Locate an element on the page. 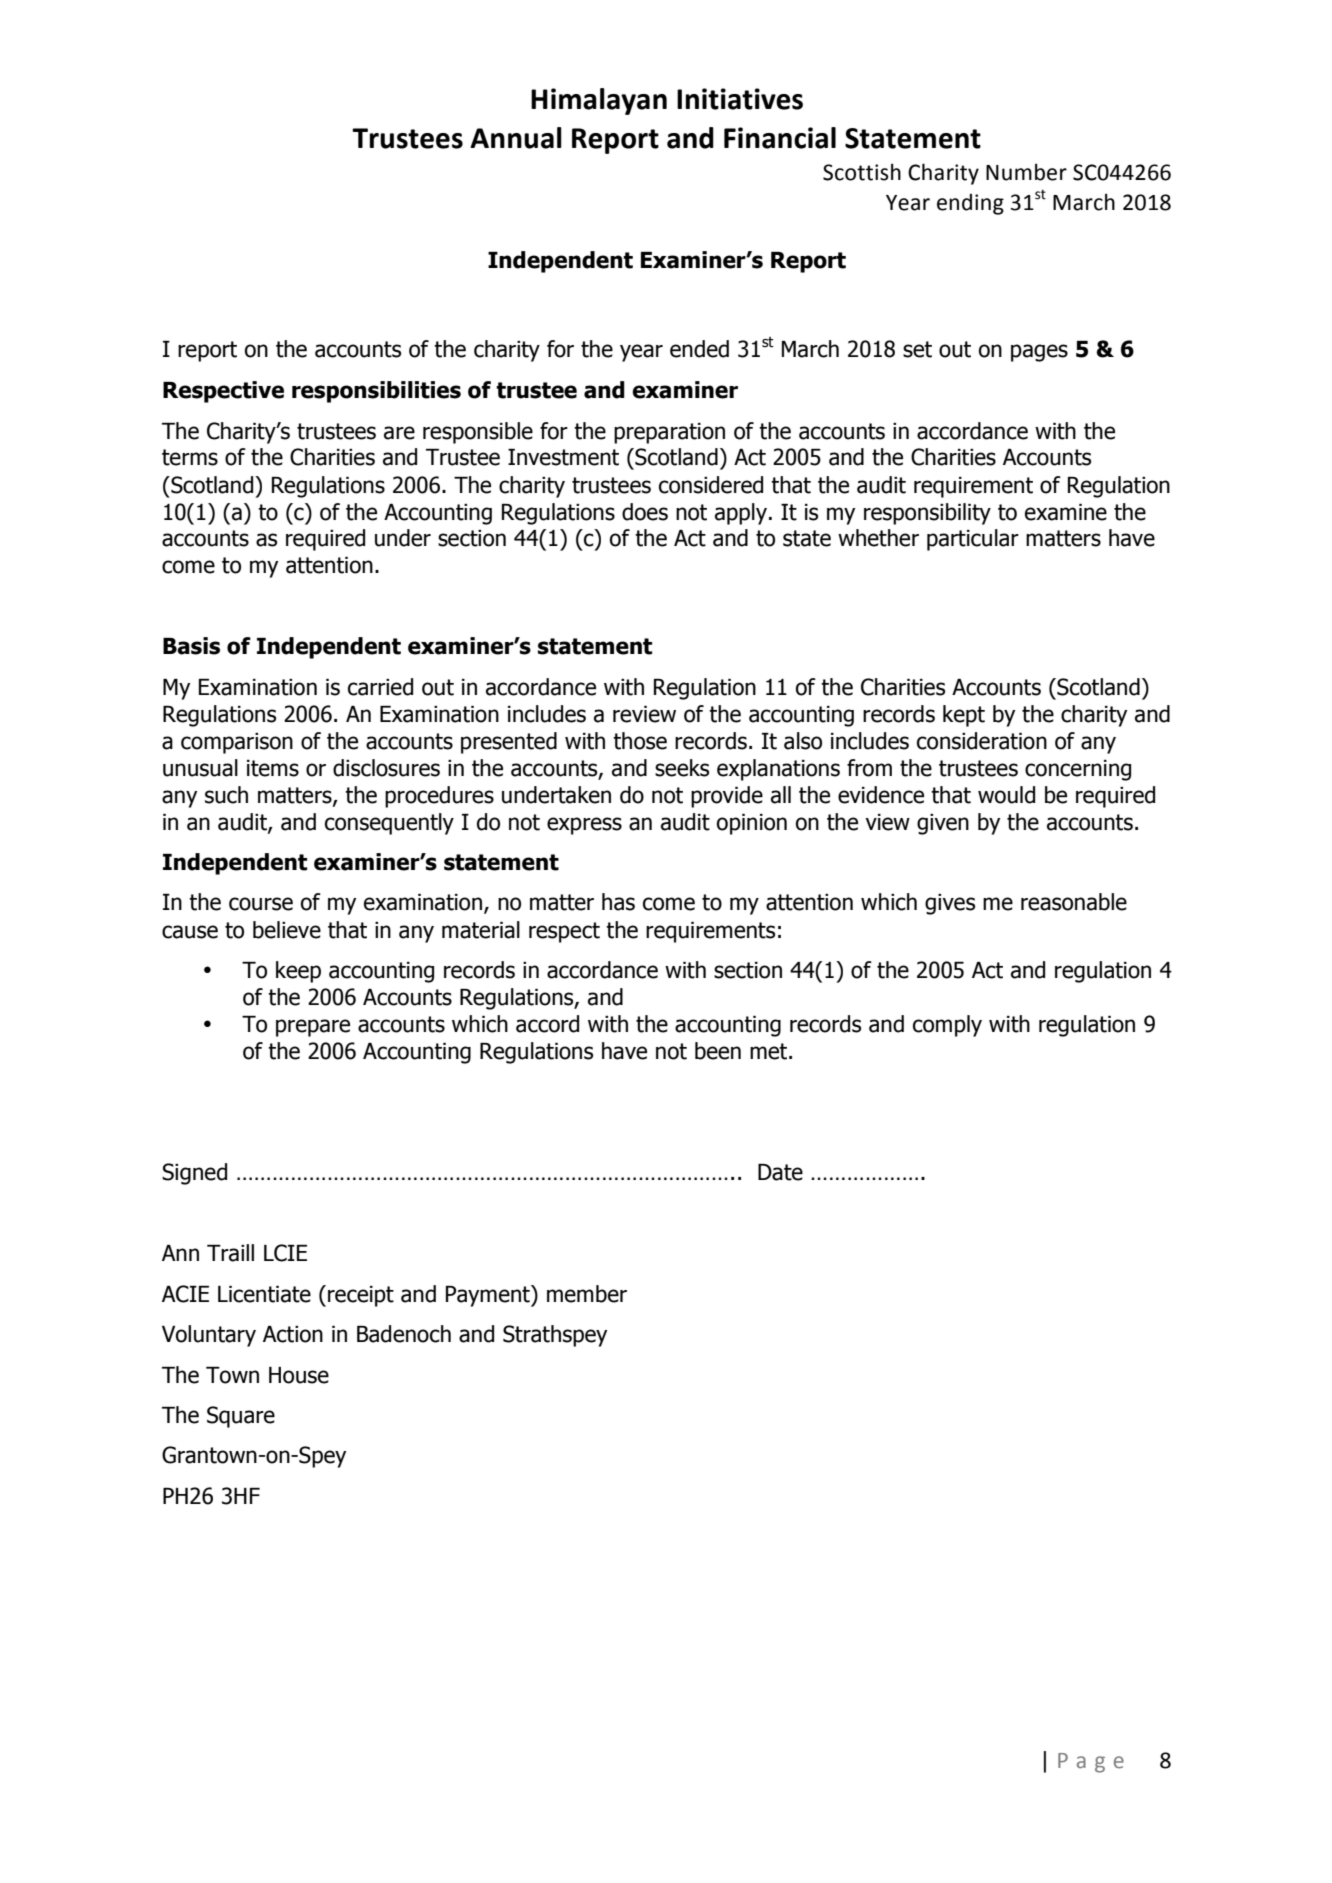 The width and height of the image is (1332, 1883). terms is located at coordinates (190, 457).
